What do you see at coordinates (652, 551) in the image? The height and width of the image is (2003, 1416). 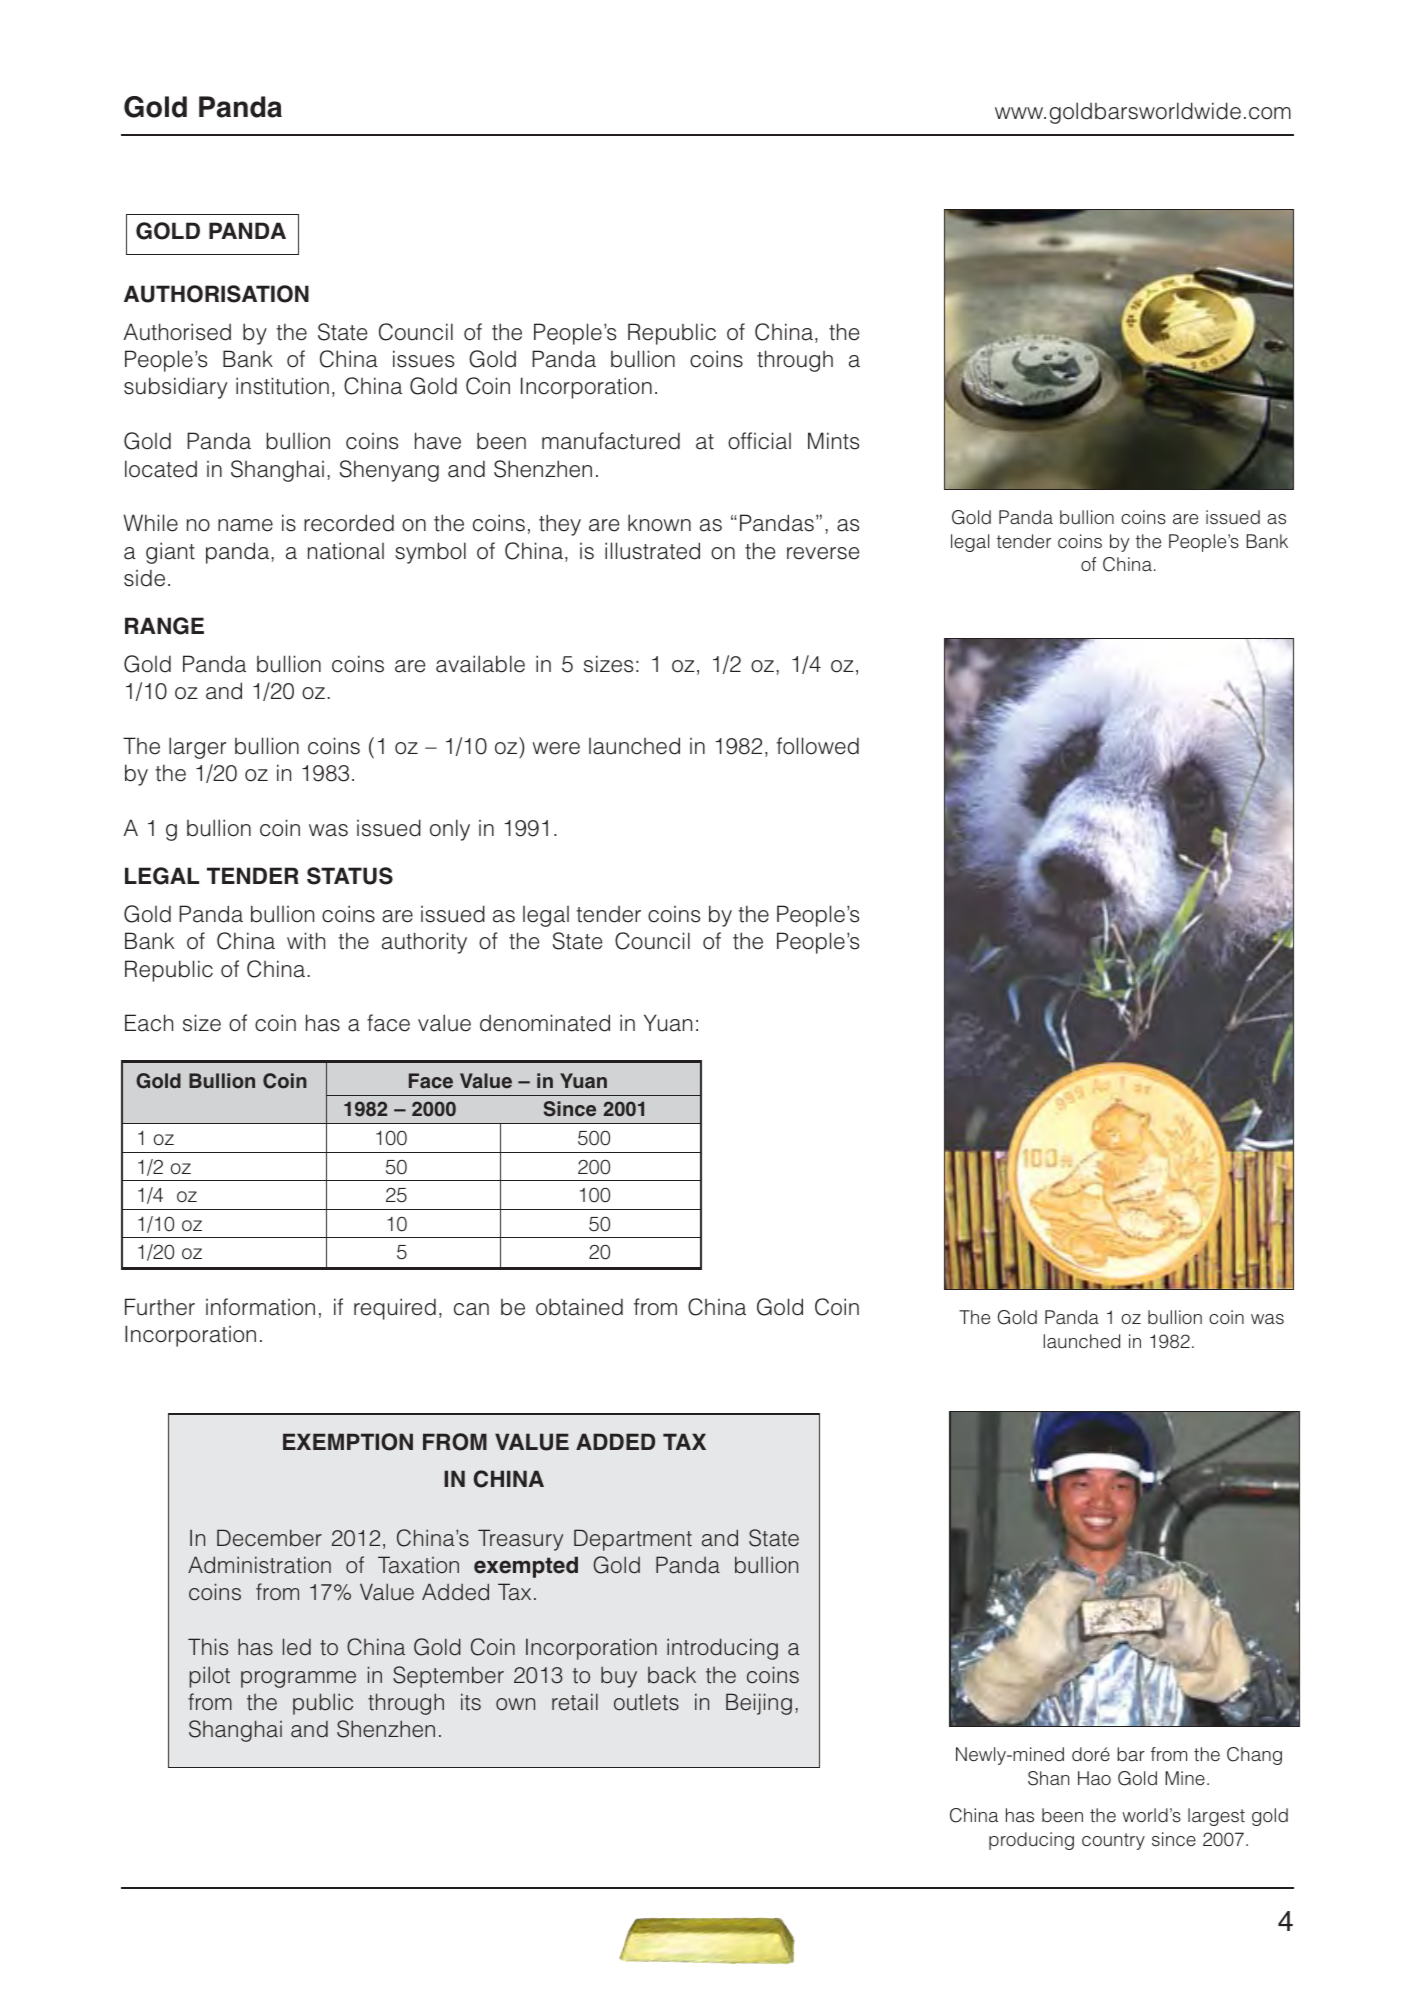 I see `illustrated` at bounding box center [652, 551].
